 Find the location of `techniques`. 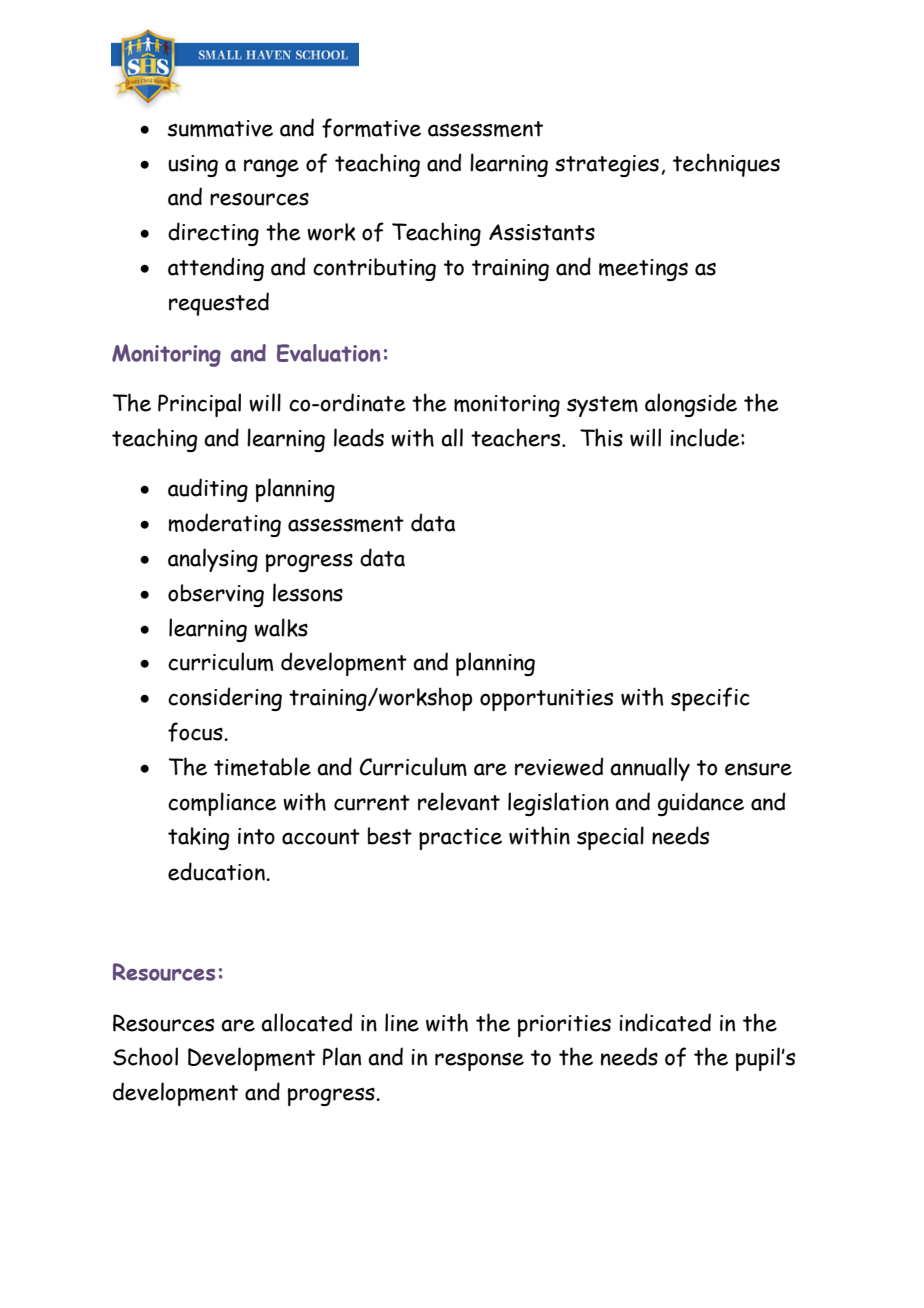

techniques is located at coordinates (726, 165).
